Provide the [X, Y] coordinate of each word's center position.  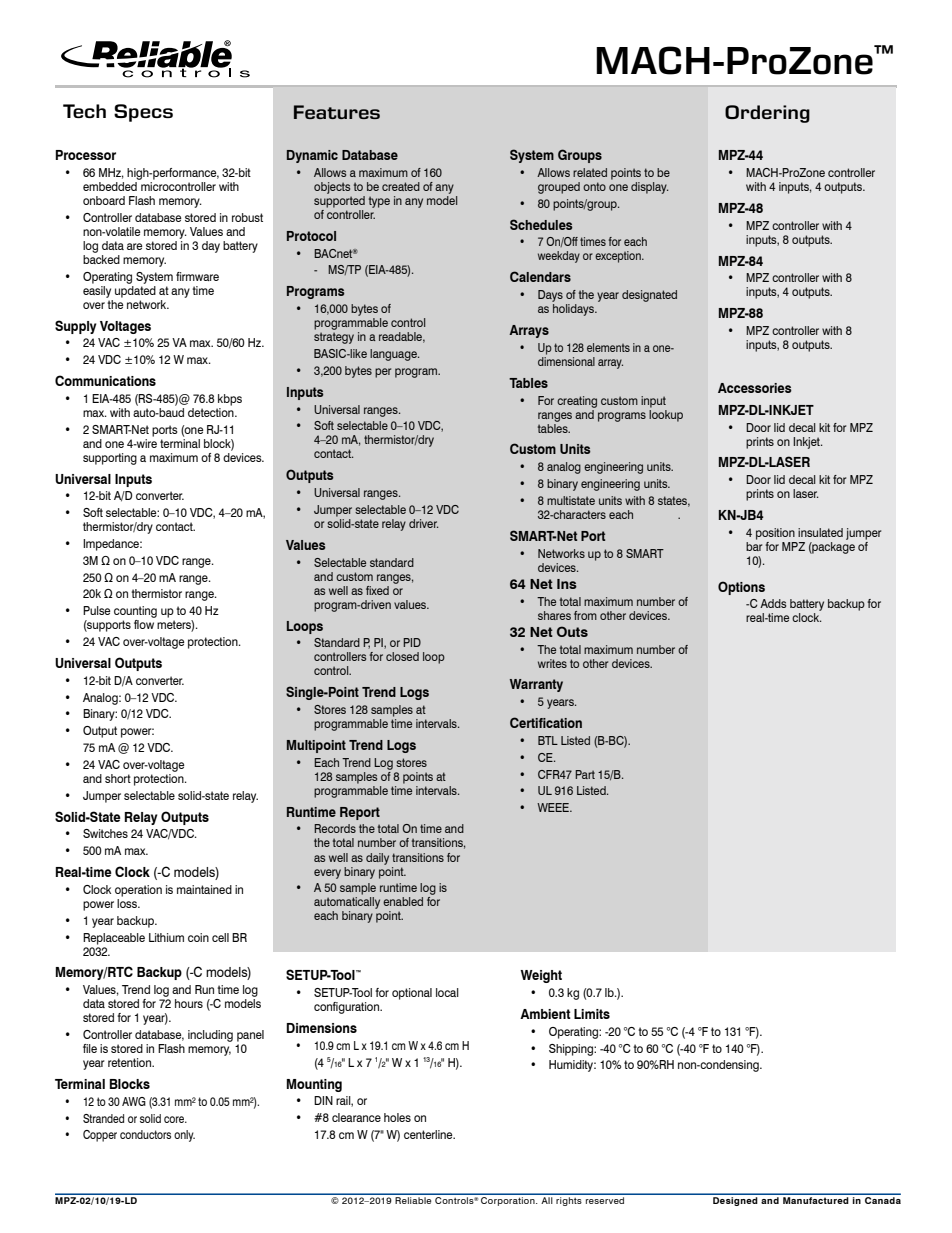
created [401, 186]
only [184, 1136]
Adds [773, 603]
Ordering [767, 114]
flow [144, 624]
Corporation [508, 1200]
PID [412, 642]
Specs [143, 113]
